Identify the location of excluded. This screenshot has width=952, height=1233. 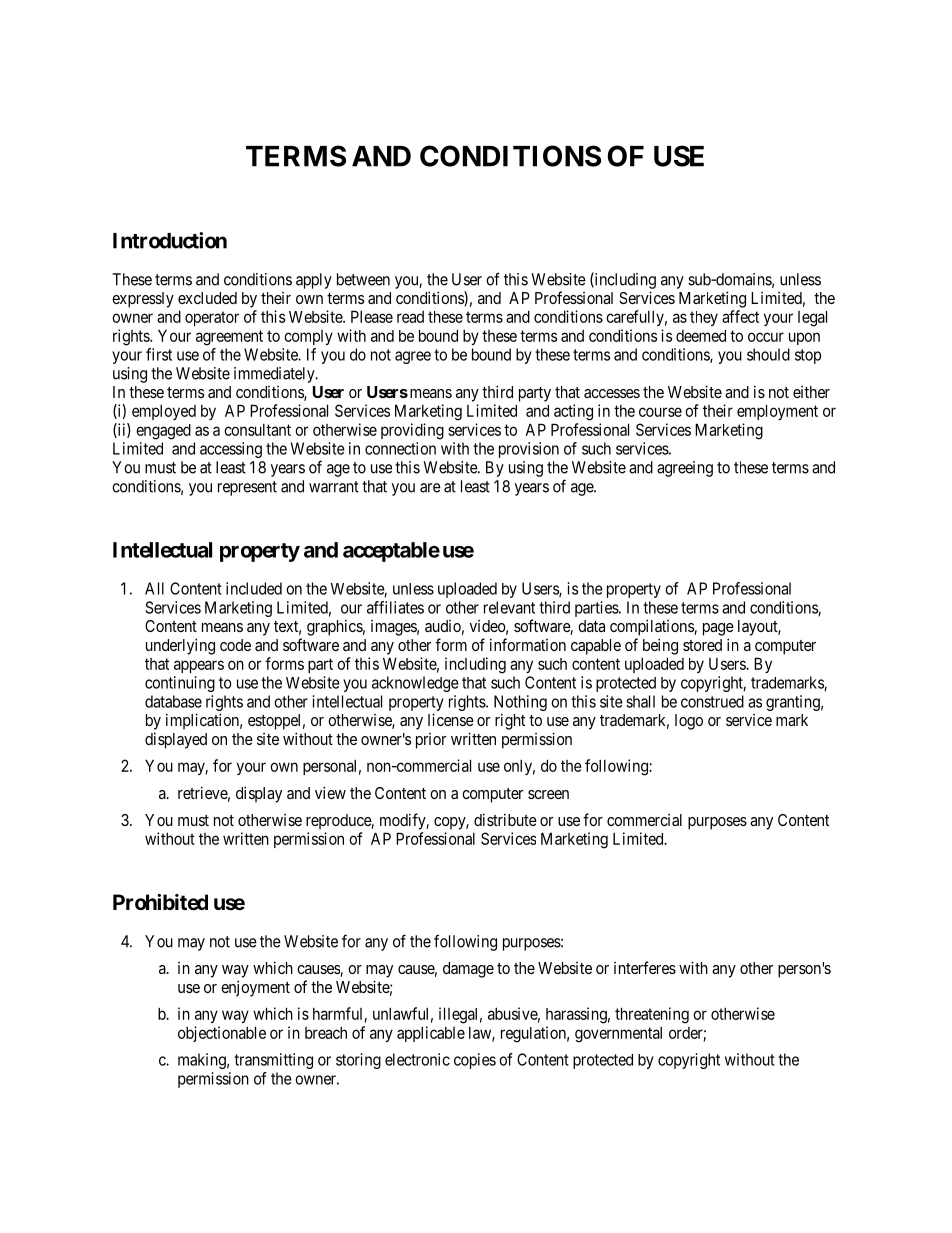
(207, 298).
